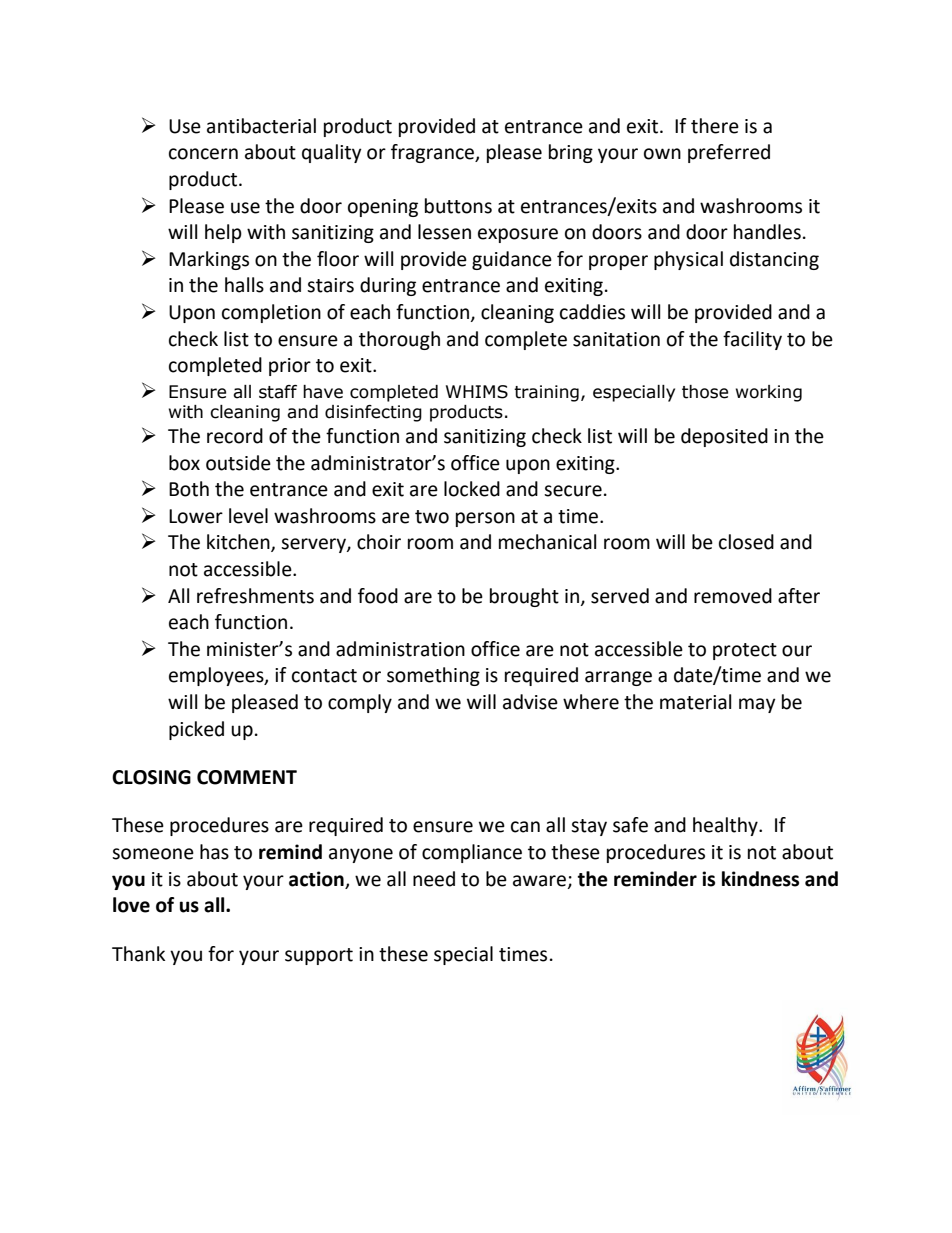  I want to click on outside, so click(238, 463).
